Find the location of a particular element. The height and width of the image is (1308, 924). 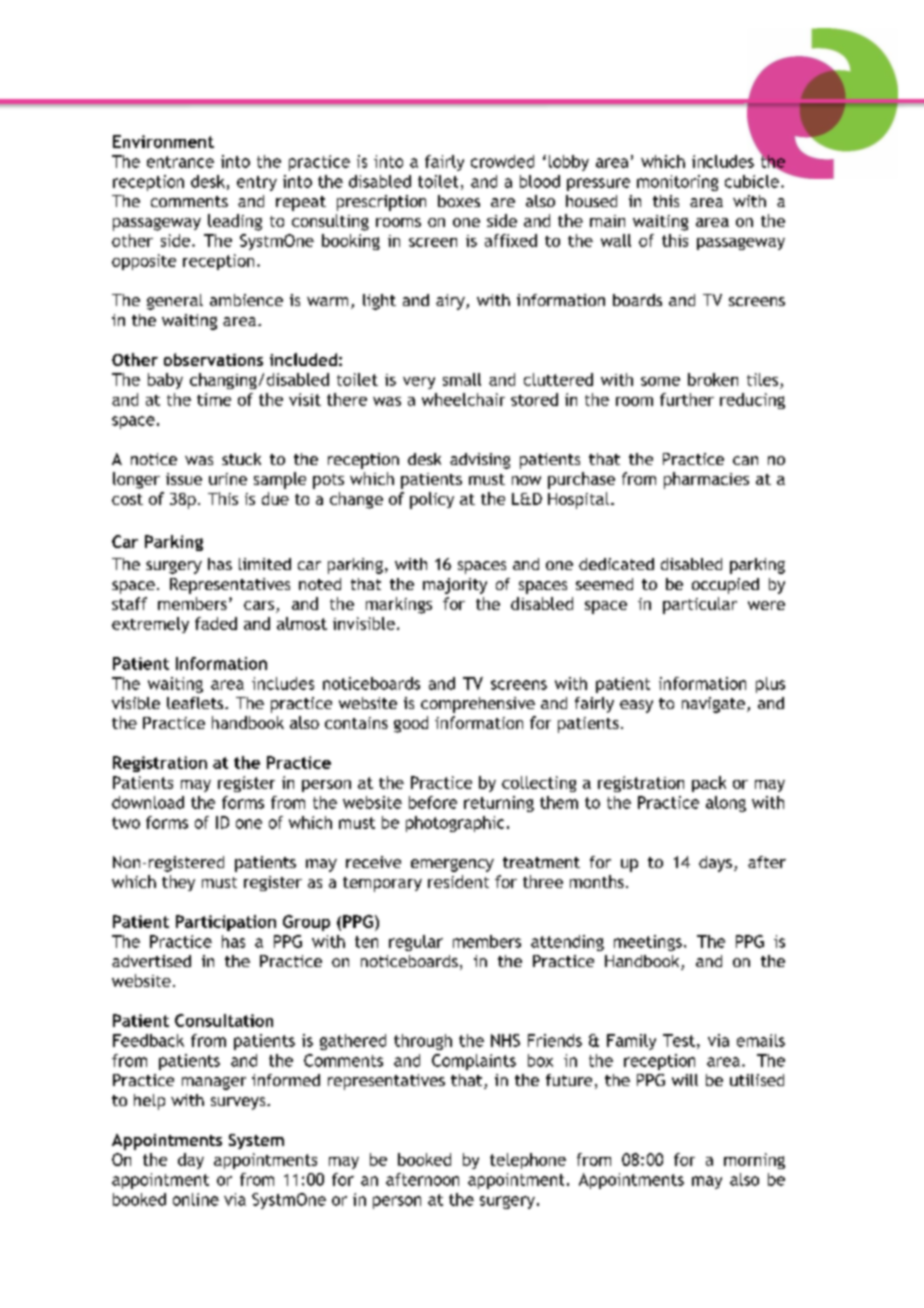

monitoring is located at coordinates (677, 183).
